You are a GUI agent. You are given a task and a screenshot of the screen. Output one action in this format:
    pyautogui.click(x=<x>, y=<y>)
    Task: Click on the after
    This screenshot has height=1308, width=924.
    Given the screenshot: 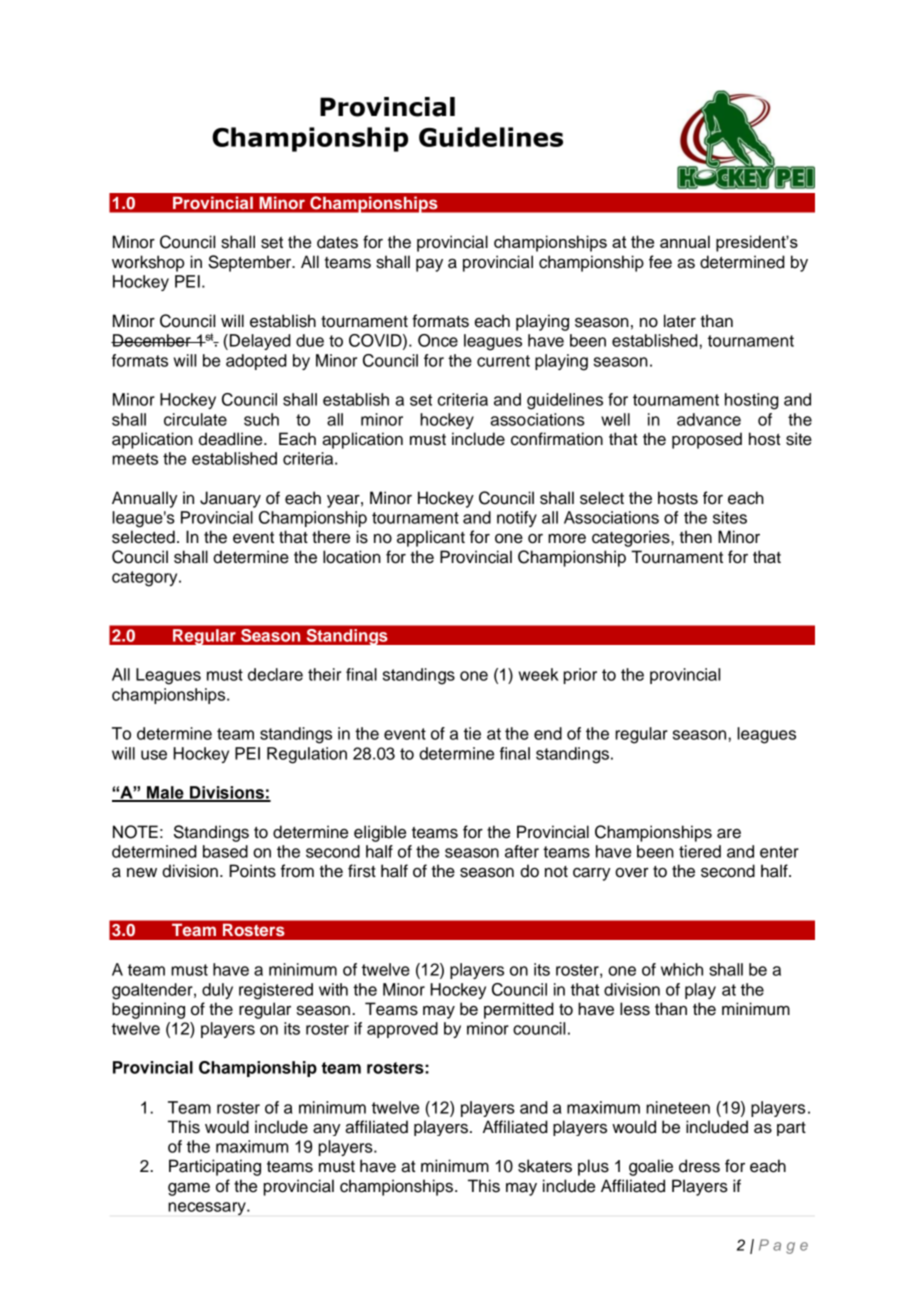 What is the action you would take?
    pyautogui.click(x=522, y=851)
